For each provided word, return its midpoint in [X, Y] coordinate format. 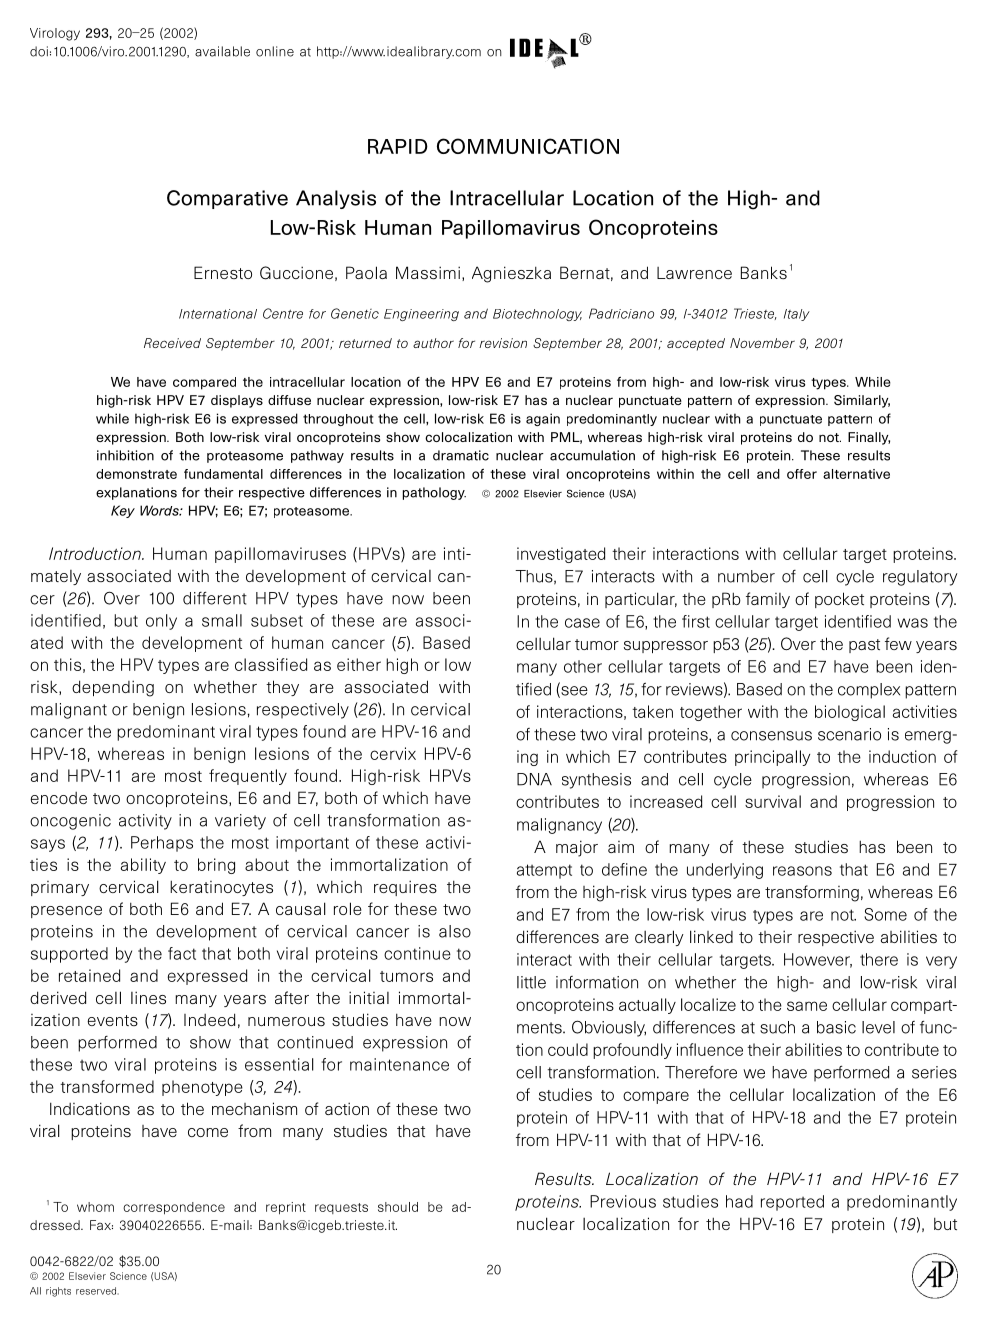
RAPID [398, 146]
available [222, 51]
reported [792, 1203]
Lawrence [694, 273]
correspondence [174, 1208]
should [398, 1207]
